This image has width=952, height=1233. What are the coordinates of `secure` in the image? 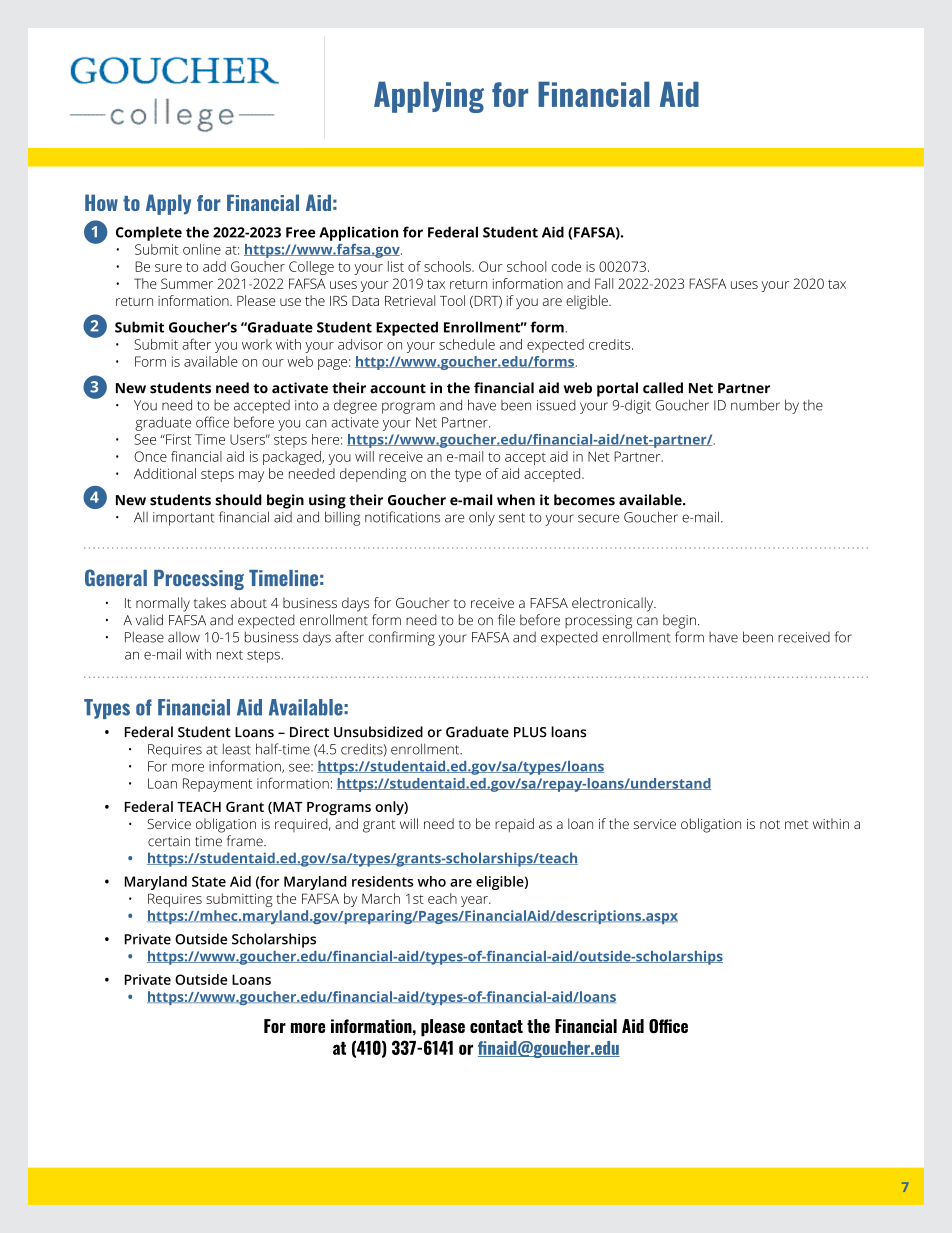 It's located at (598, 518).
